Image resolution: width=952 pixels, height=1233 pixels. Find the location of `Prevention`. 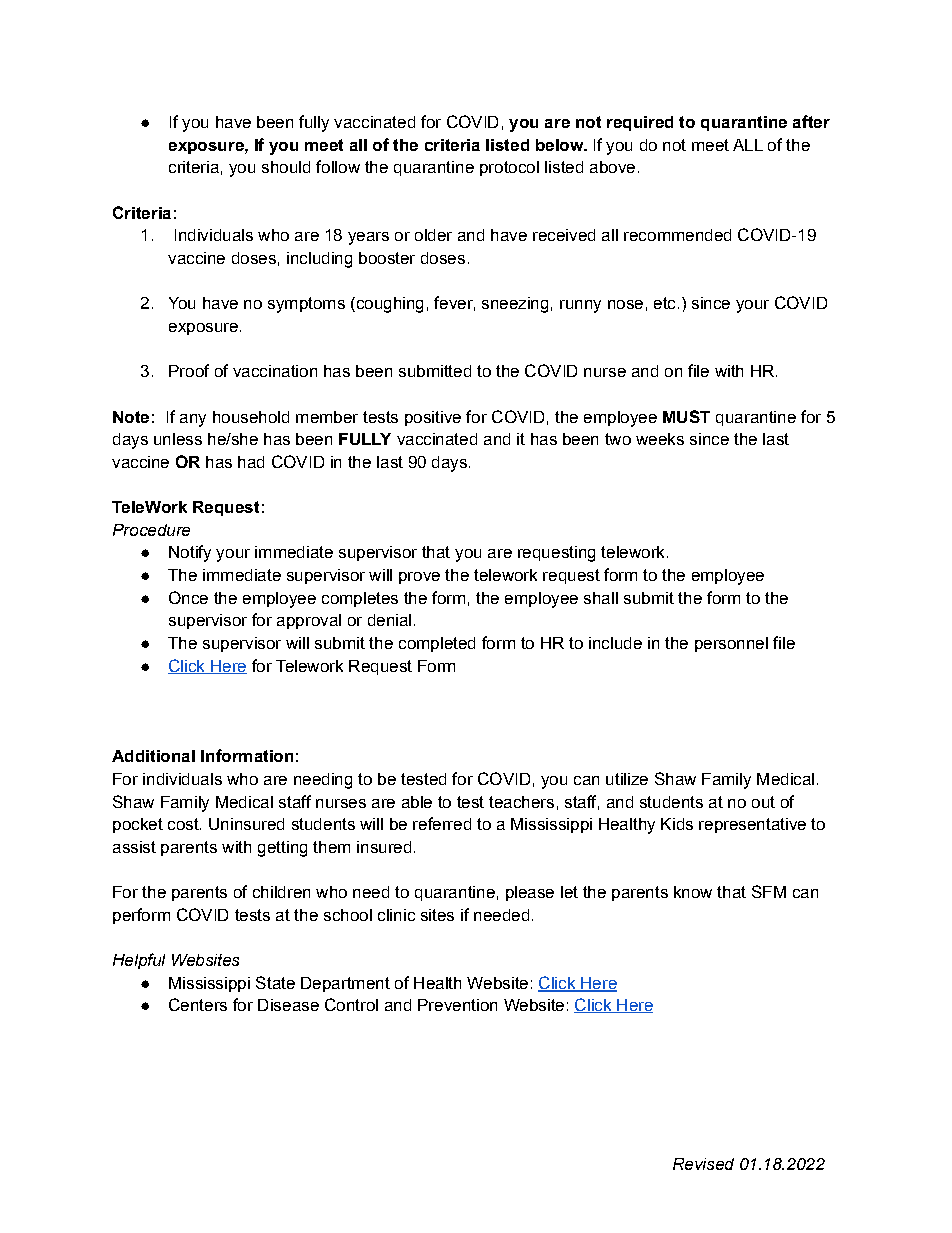

Prevention is located at coordinates (457, 1005).
